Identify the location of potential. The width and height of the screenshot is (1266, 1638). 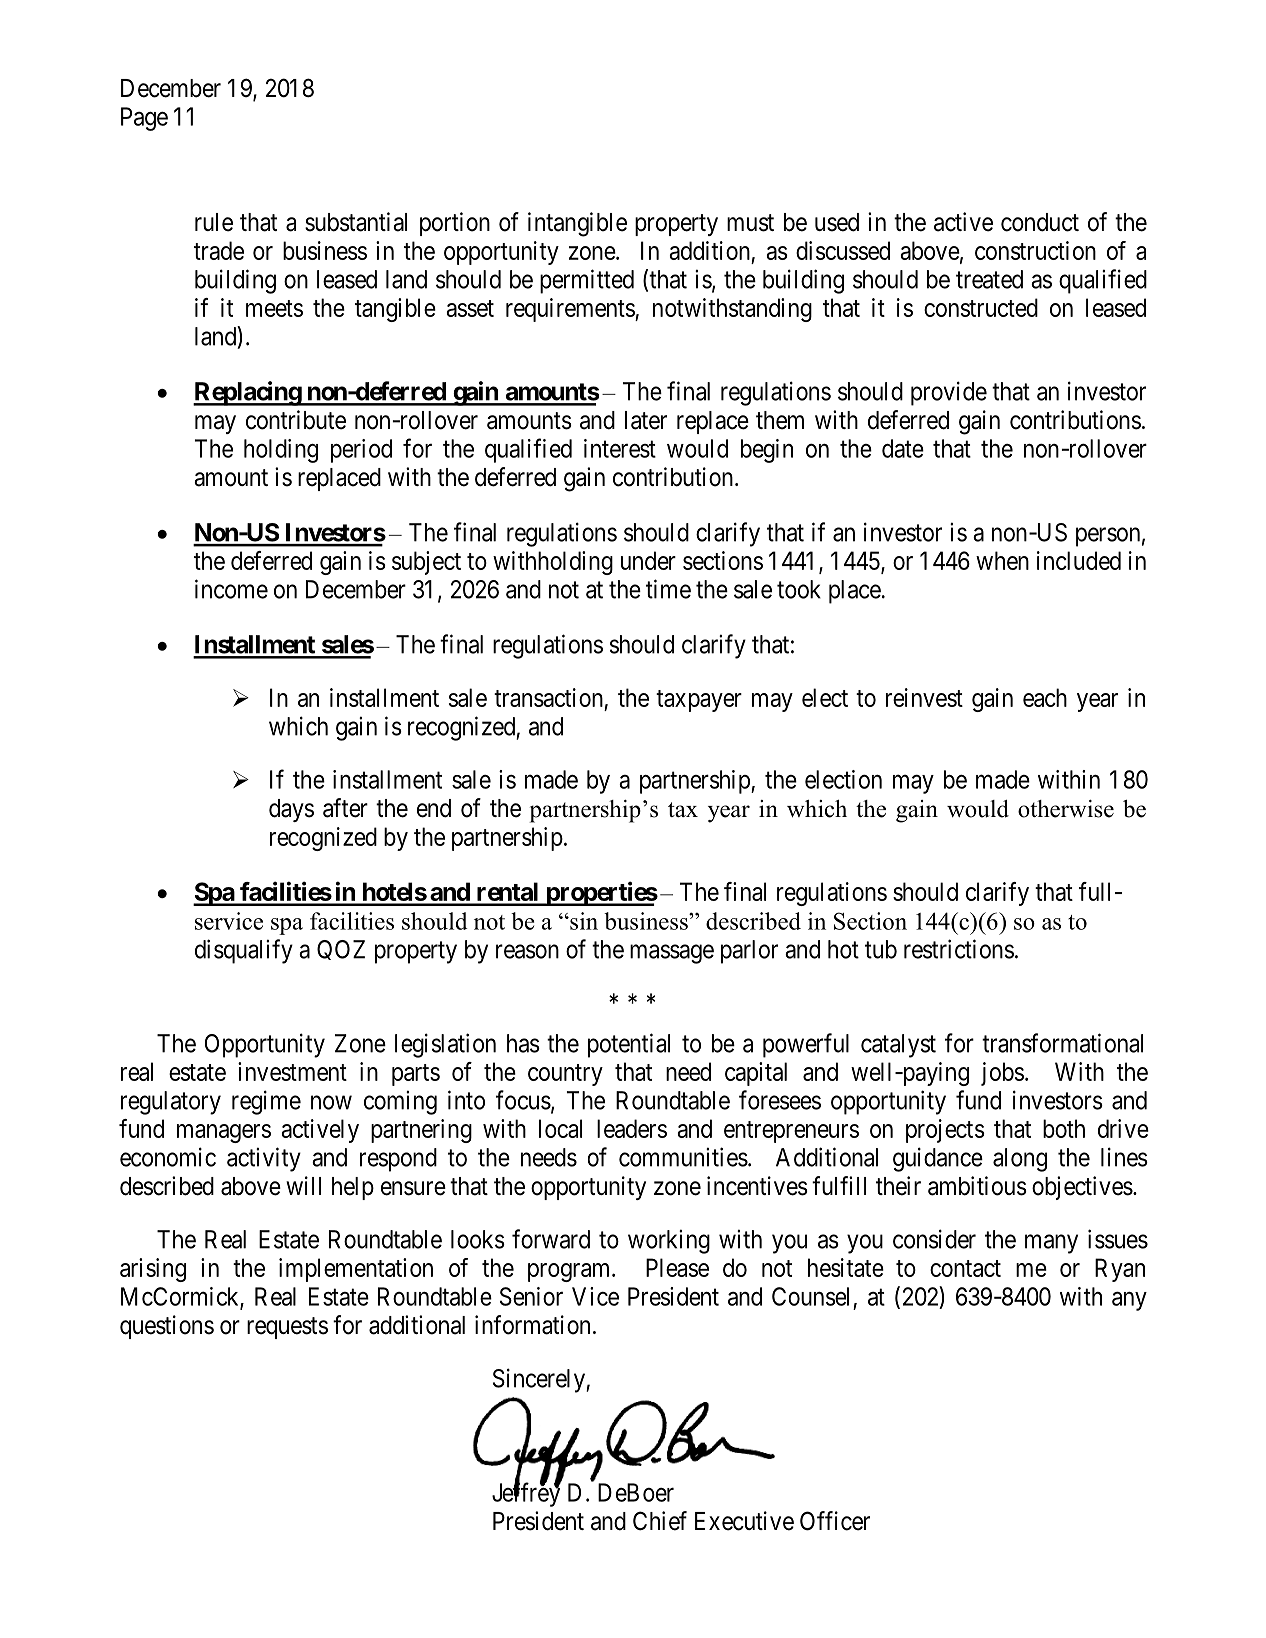
(629, 1045).
